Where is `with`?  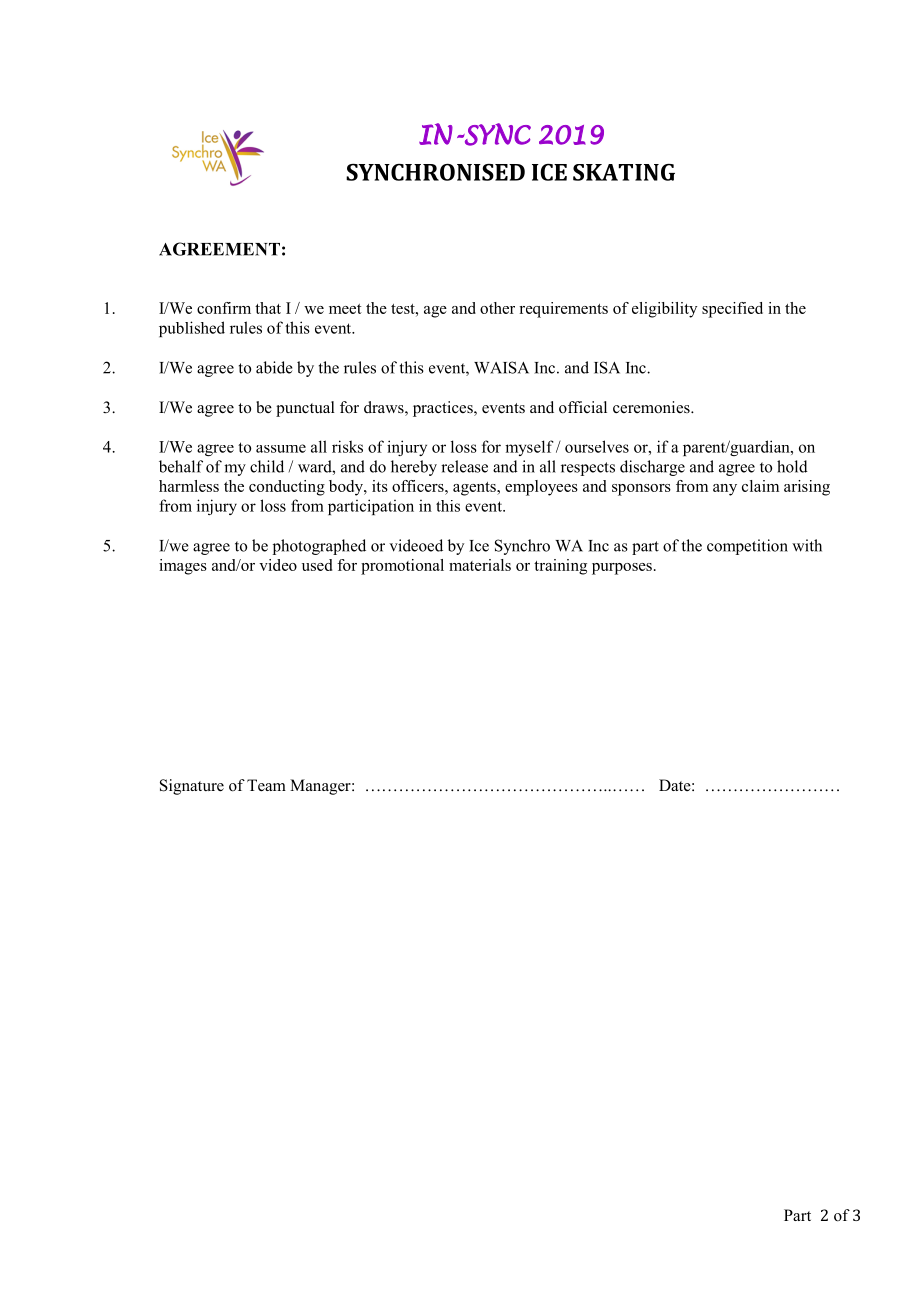 with is located at coordinates (807, 545).
